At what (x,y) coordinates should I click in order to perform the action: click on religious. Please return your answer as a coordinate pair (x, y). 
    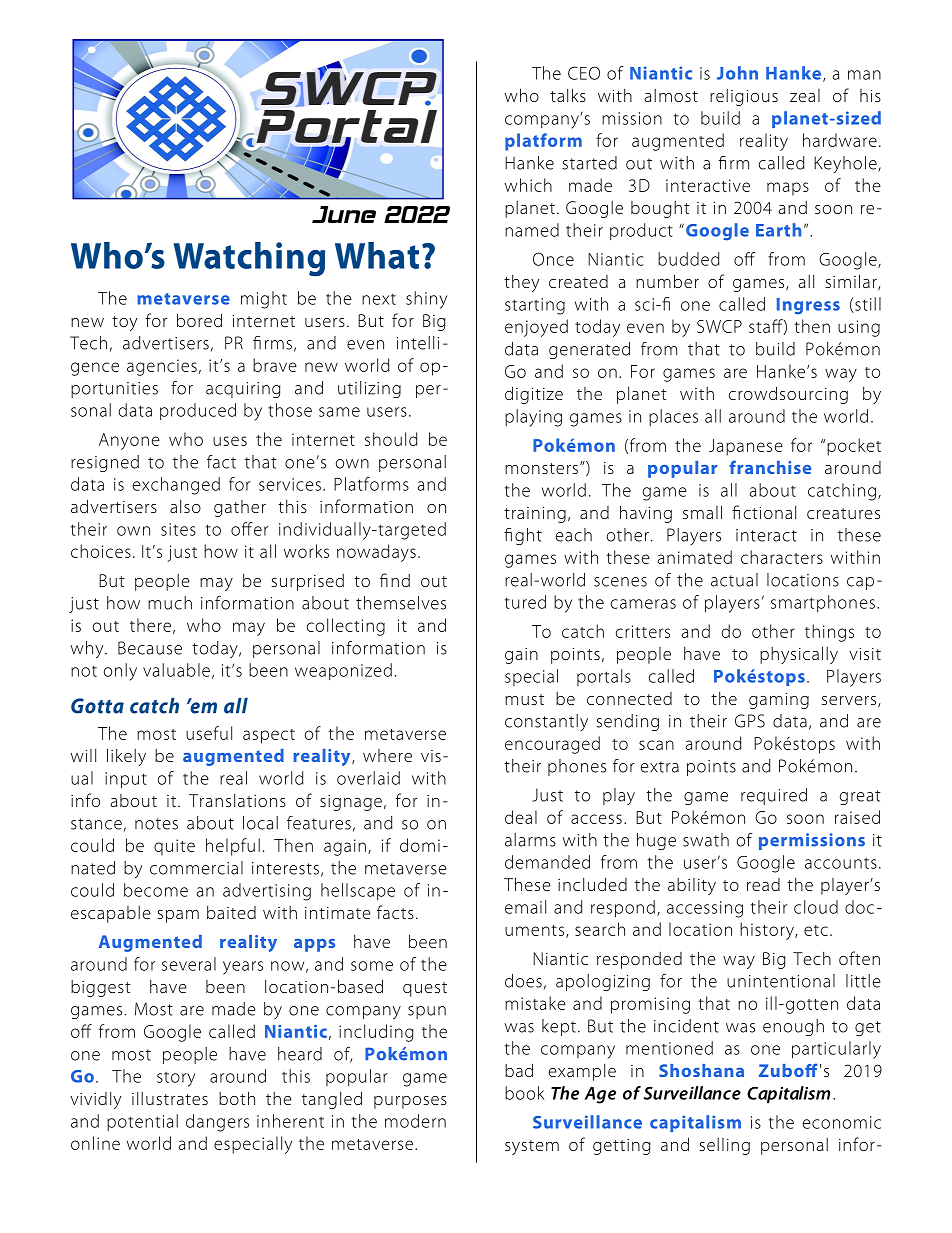
    Looking at the image, I should click on (744, 97).
